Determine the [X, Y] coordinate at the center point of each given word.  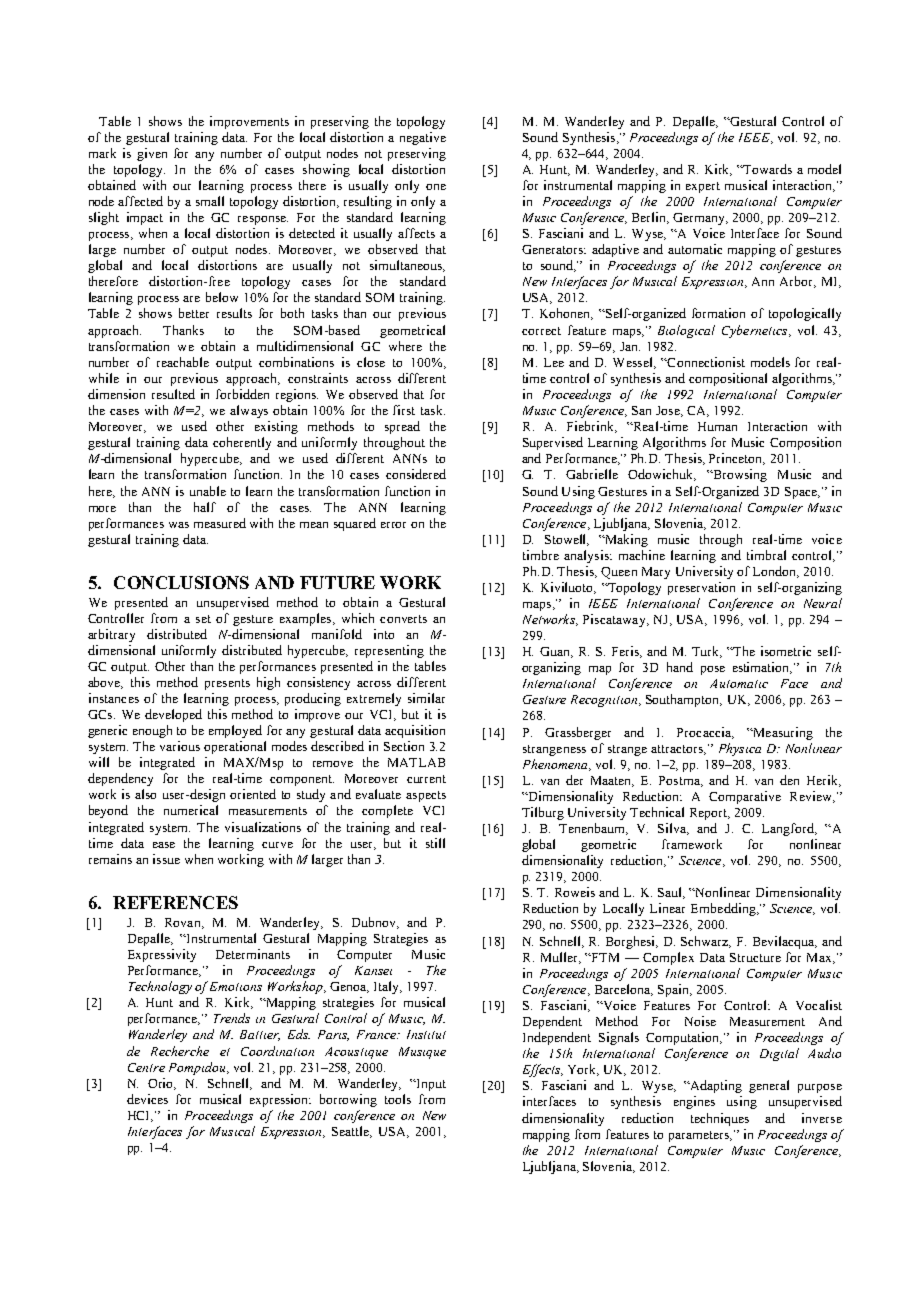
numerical [191, 810]
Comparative [745, 797]
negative [423, 138]
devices [147, 1099]
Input [430, 1085]
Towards [767, 169]
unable [208, 491]
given [152, 154]
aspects [426, 796]
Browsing [739, 475]
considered [416, 474]
